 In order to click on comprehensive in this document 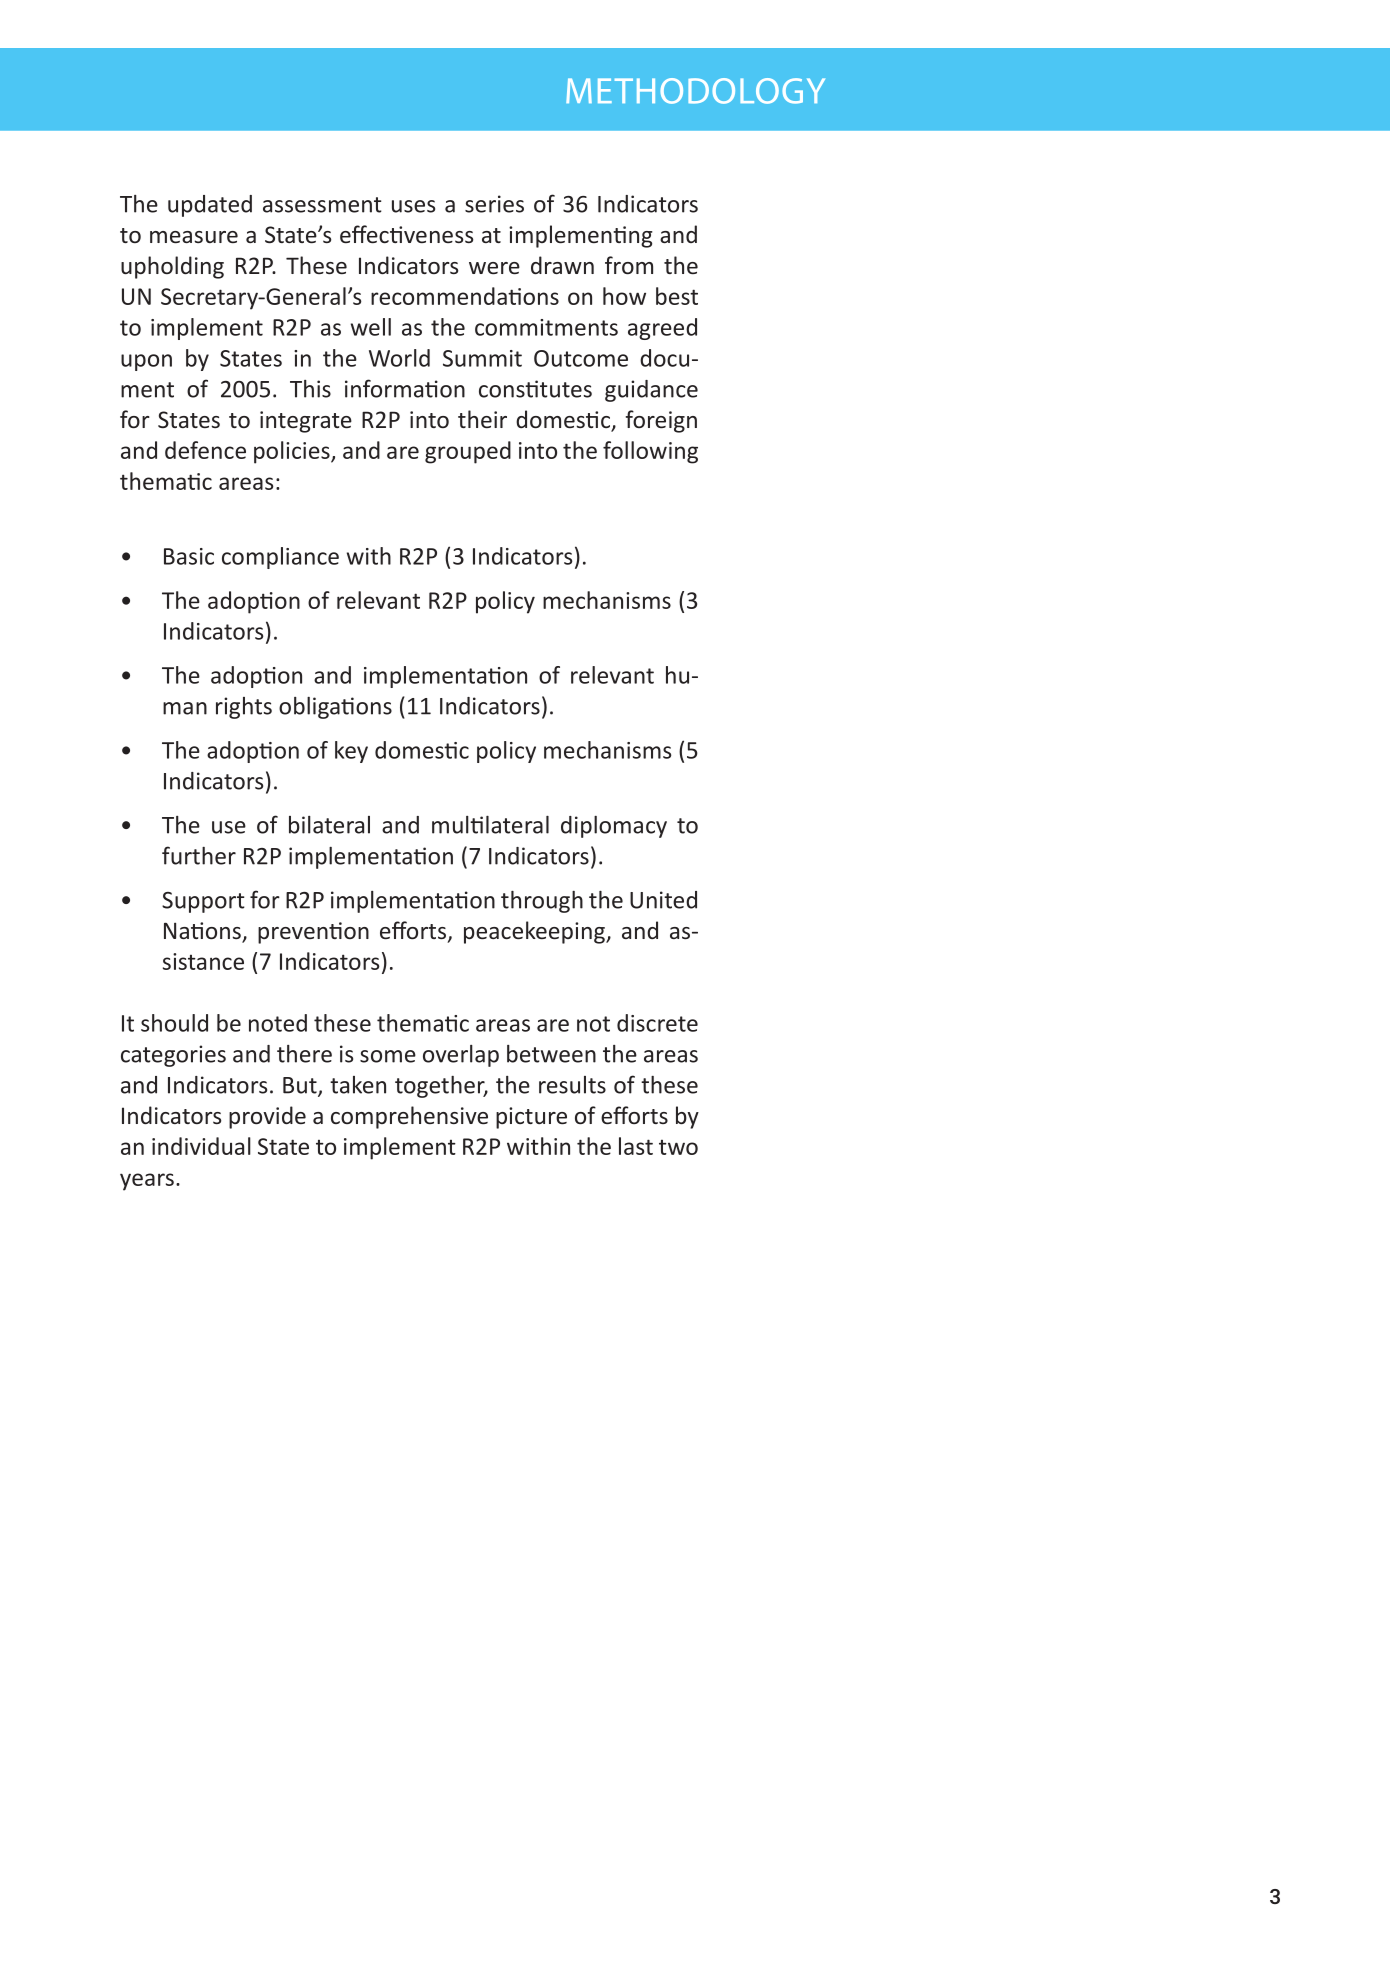, I will do `click(409, 1117)`.
